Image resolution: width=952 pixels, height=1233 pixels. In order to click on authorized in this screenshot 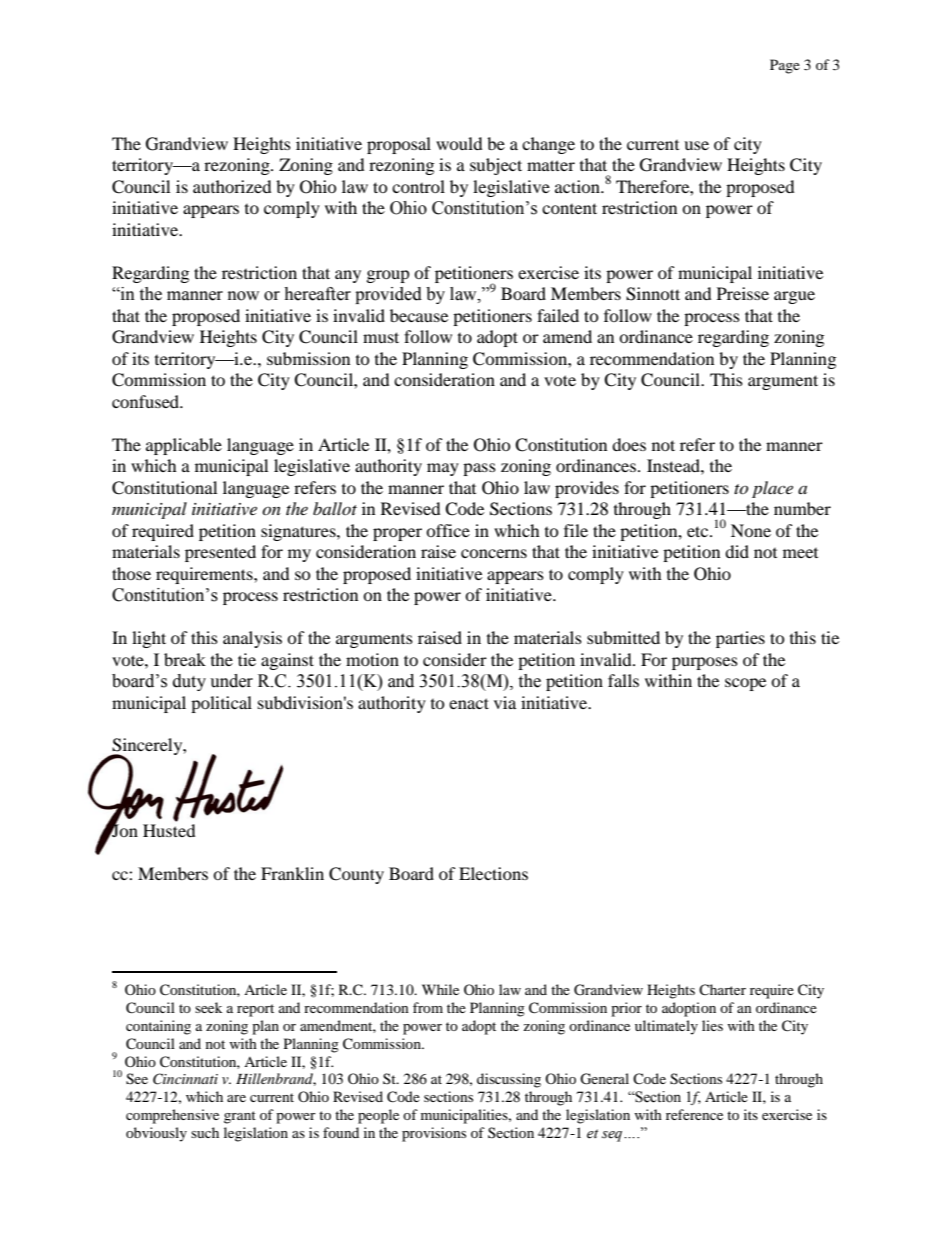, I will do `click(232, 186)`.
